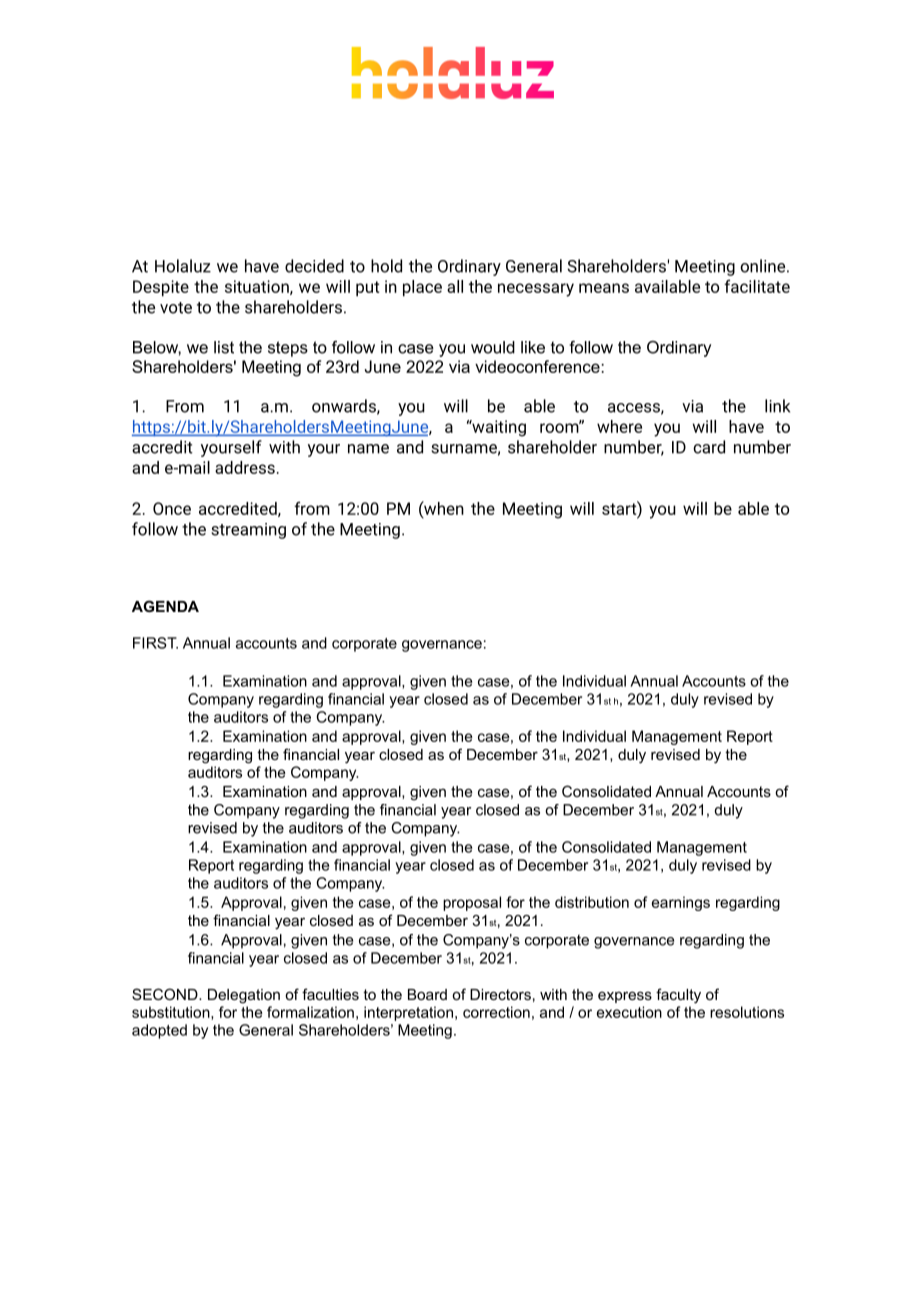  I want to click on FIRST, so click(155, 643).
